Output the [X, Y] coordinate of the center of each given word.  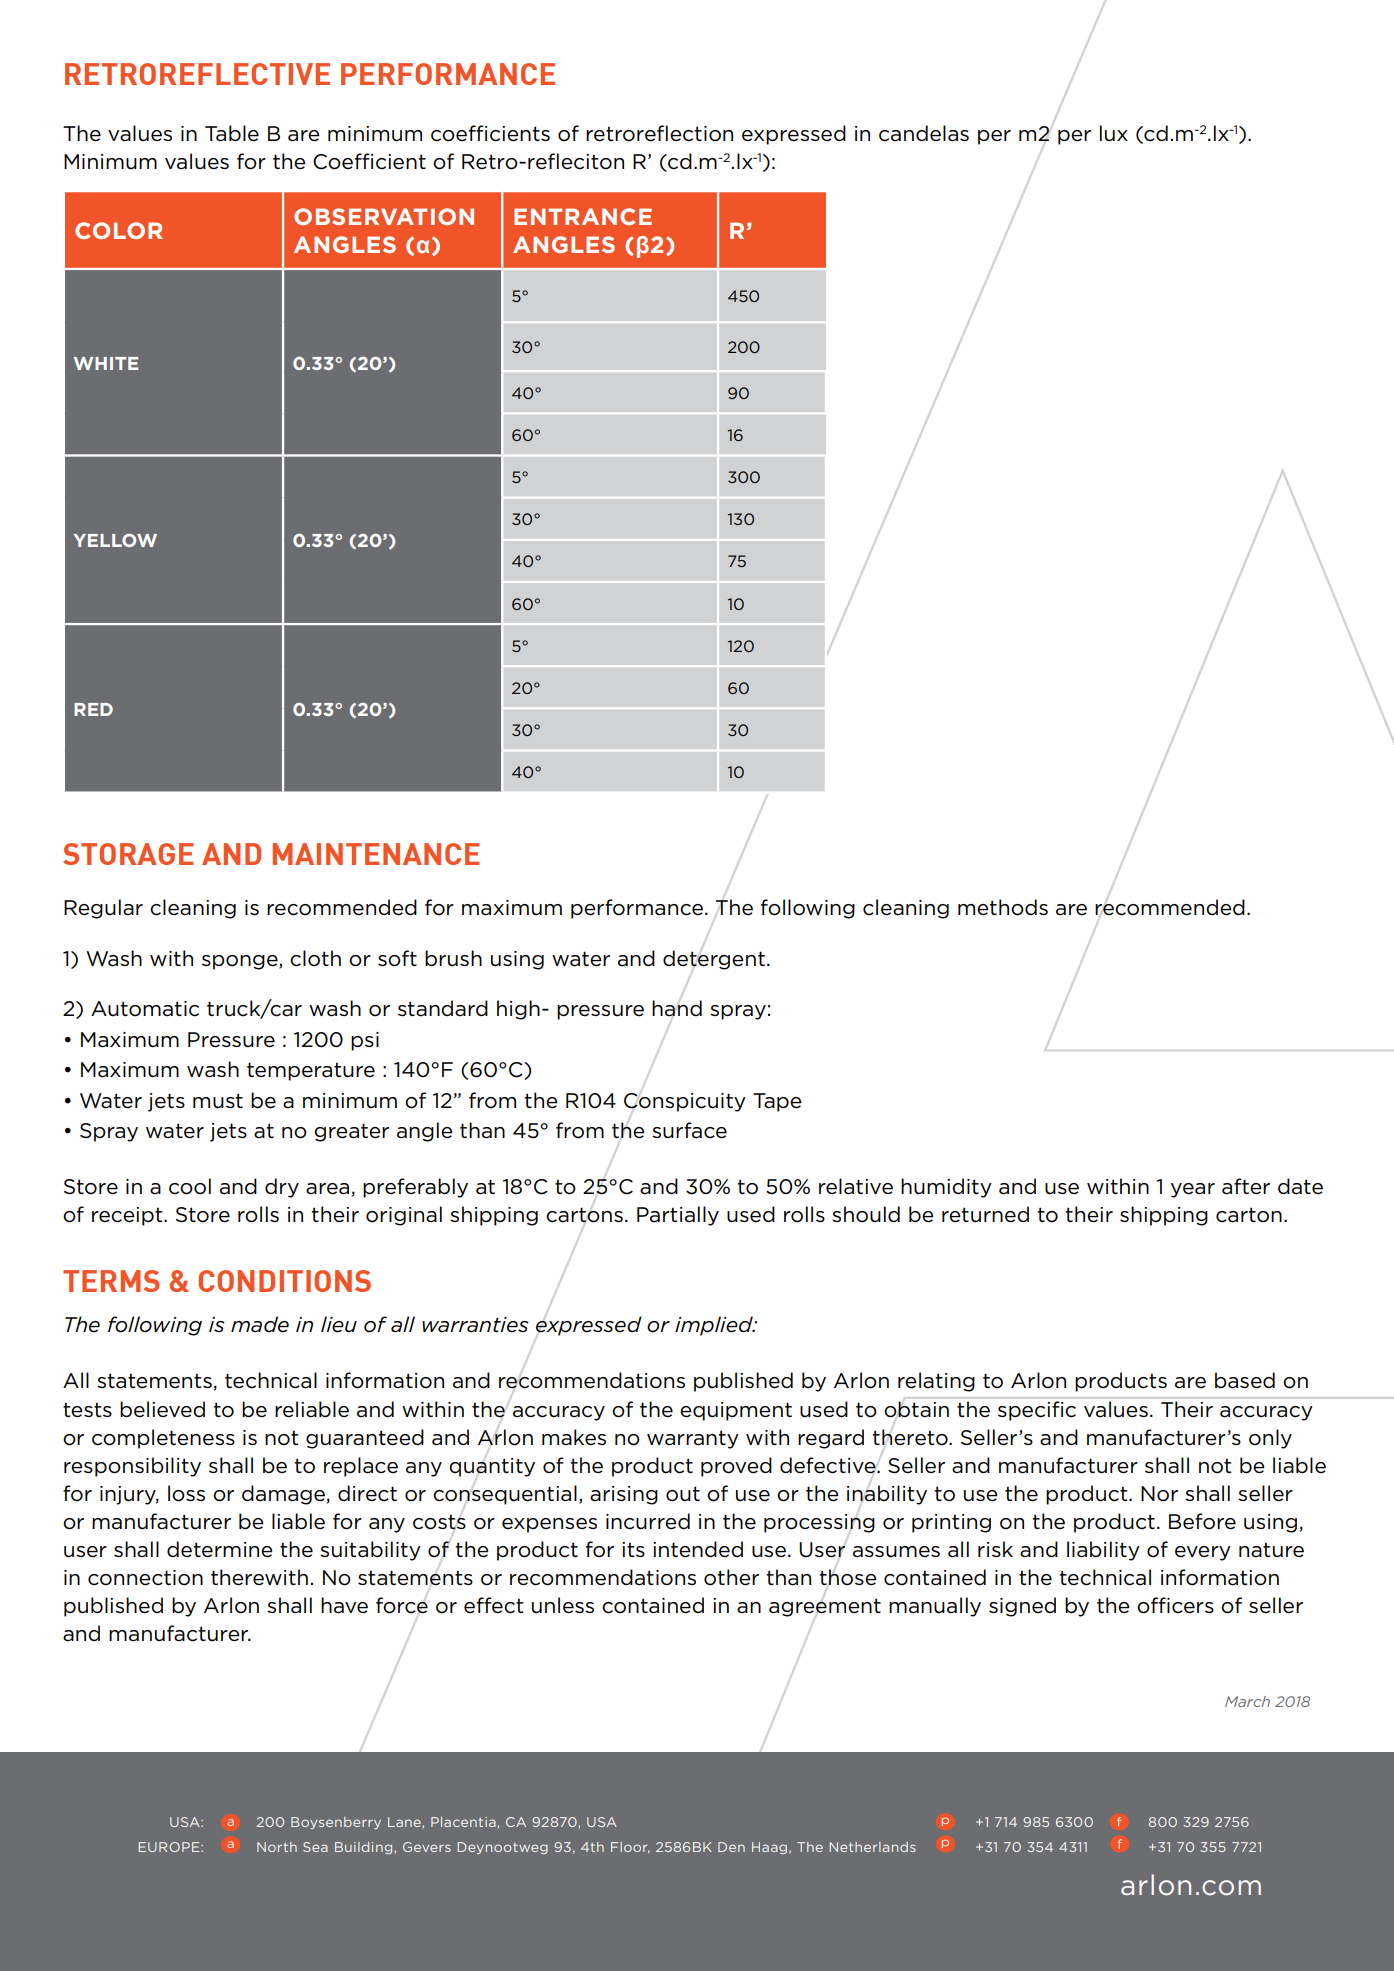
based [1245, 1380]
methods [1003, 907]
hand [677, 1008]
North [277, 1847]
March [1247, 1701]
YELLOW [115, 540]
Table [232, 133]
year [1193, 1190]
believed [162, 1409]
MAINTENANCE [376, 854]
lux [1114, 133]
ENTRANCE [583, 216]
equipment [736, 1411]
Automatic [145, 1009]
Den [731, 1847]
